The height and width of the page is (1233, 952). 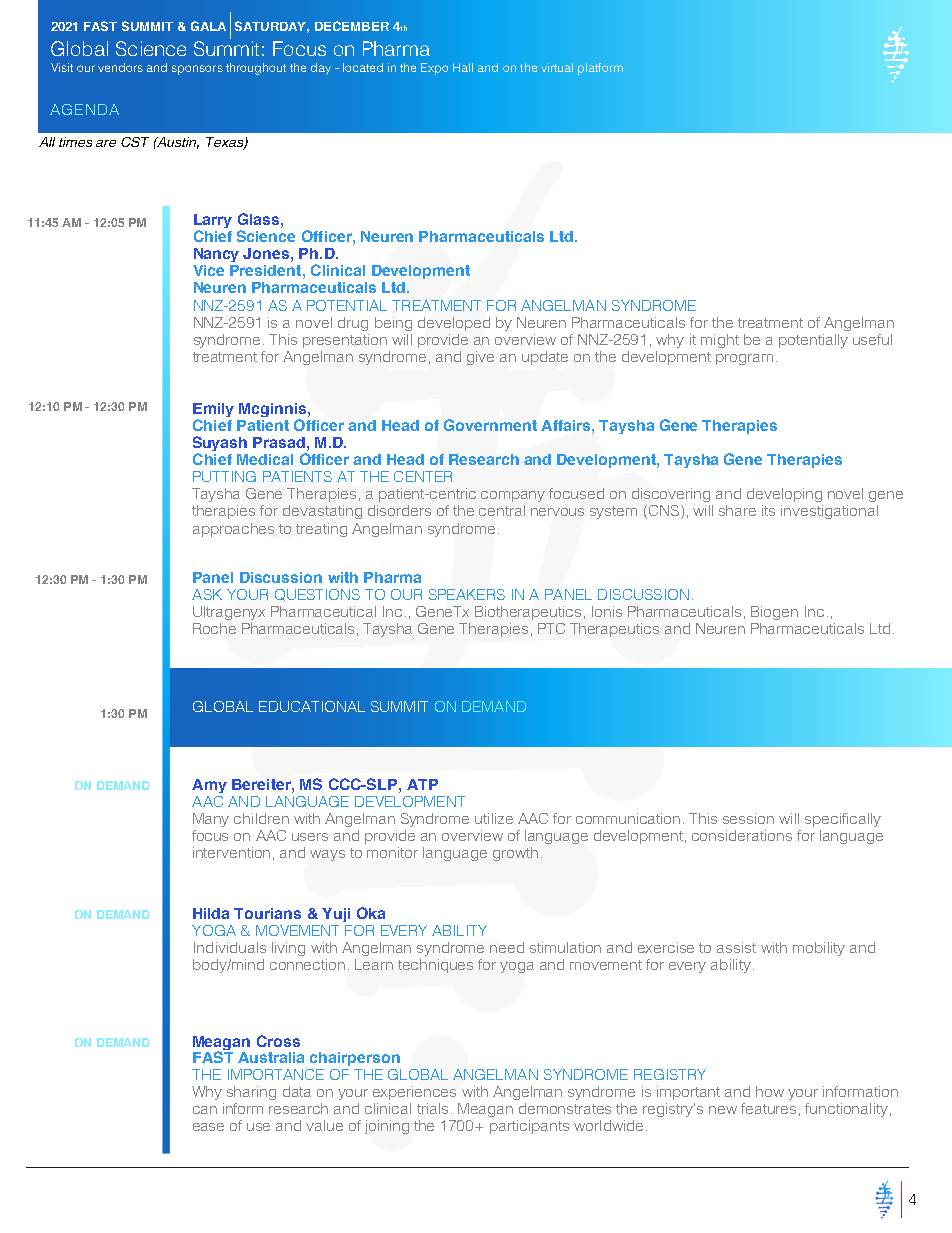 What do you see at coordinates (774, 613) in the page?
I see `Biogen` at bounding box center [774, 613].
